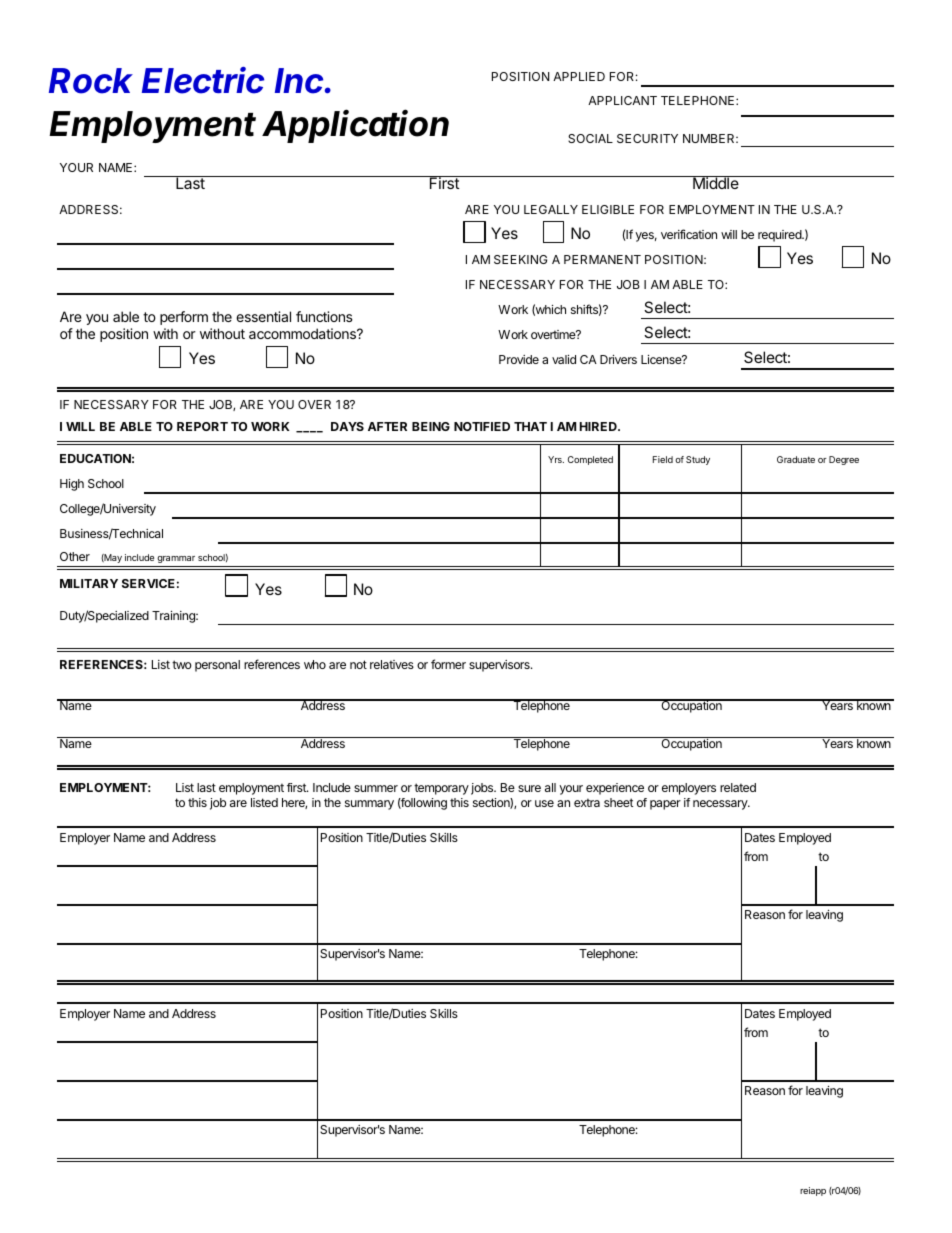  I want to click on Provide, so click(519, 359).
